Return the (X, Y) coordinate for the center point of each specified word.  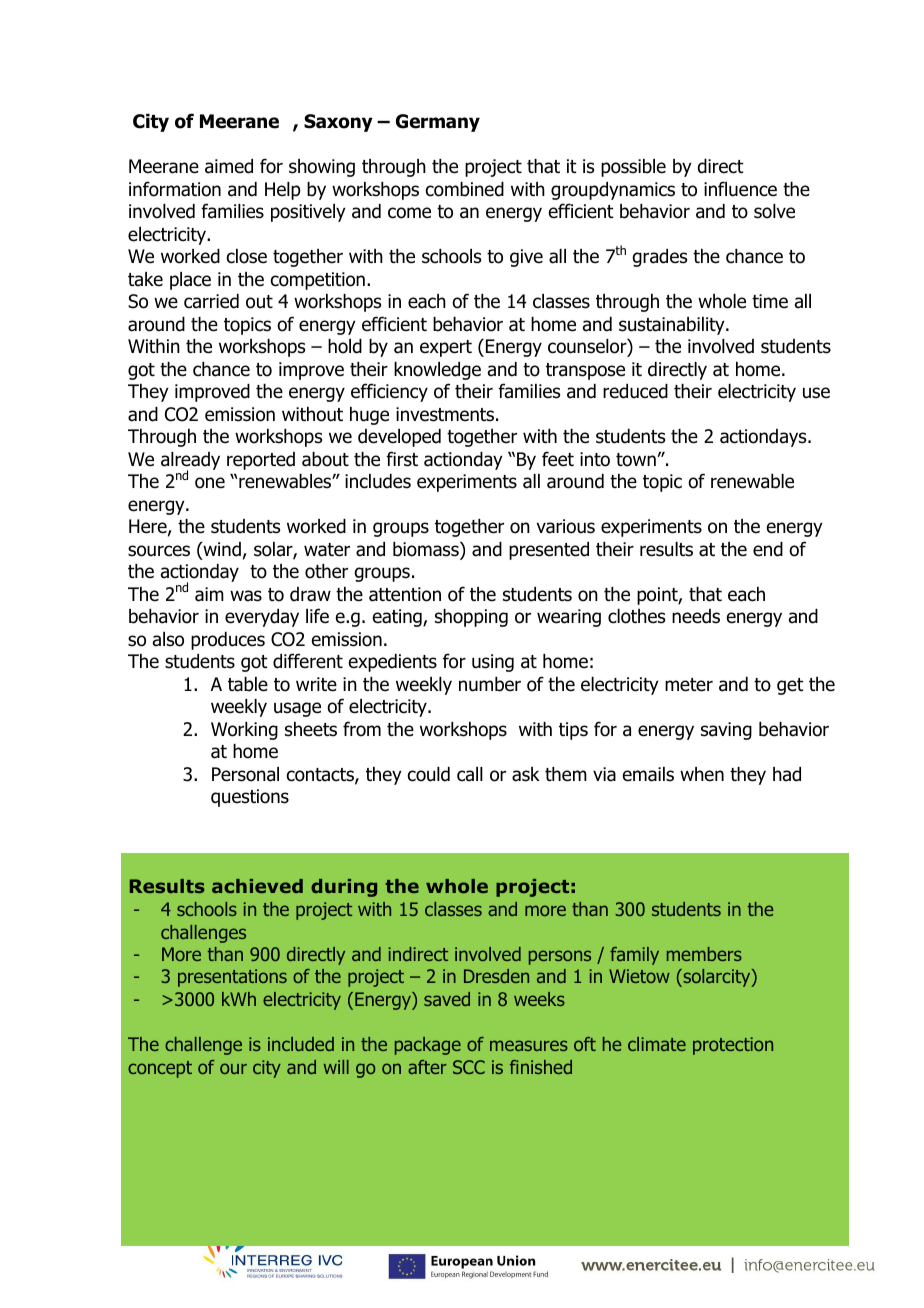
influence (740, 189)
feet (558, 459)
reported (261, 461)
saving (726, 731)
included (301, 1044)
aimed (229, 166)
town (636, 460)
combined (465, 189)
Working (244, 731)
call (470, 774)
